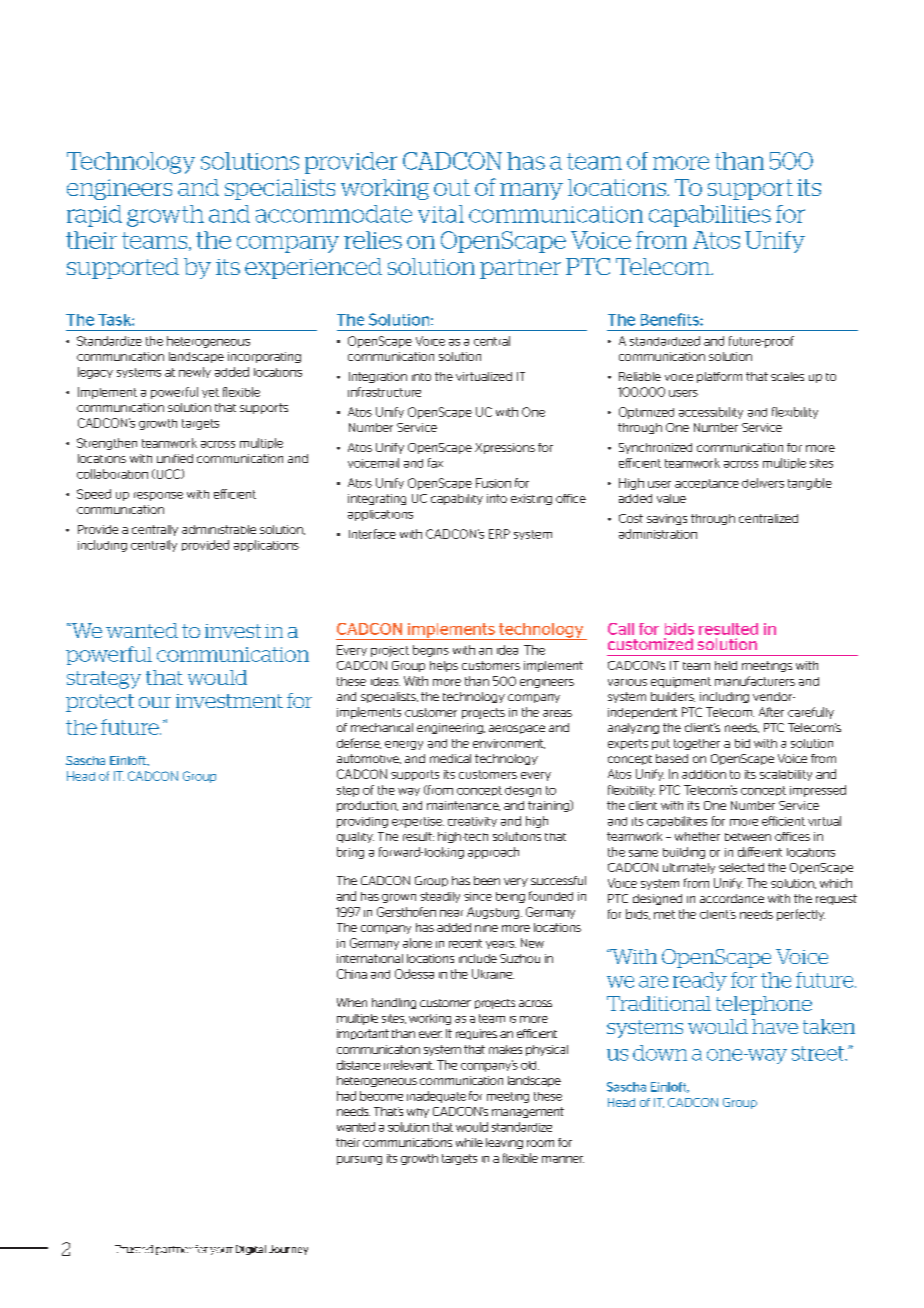 This page has width=924, height=1308. What do you see at coordinates (732, 898) in the page?
I see `accordance` at bounding box center [732, 898].
